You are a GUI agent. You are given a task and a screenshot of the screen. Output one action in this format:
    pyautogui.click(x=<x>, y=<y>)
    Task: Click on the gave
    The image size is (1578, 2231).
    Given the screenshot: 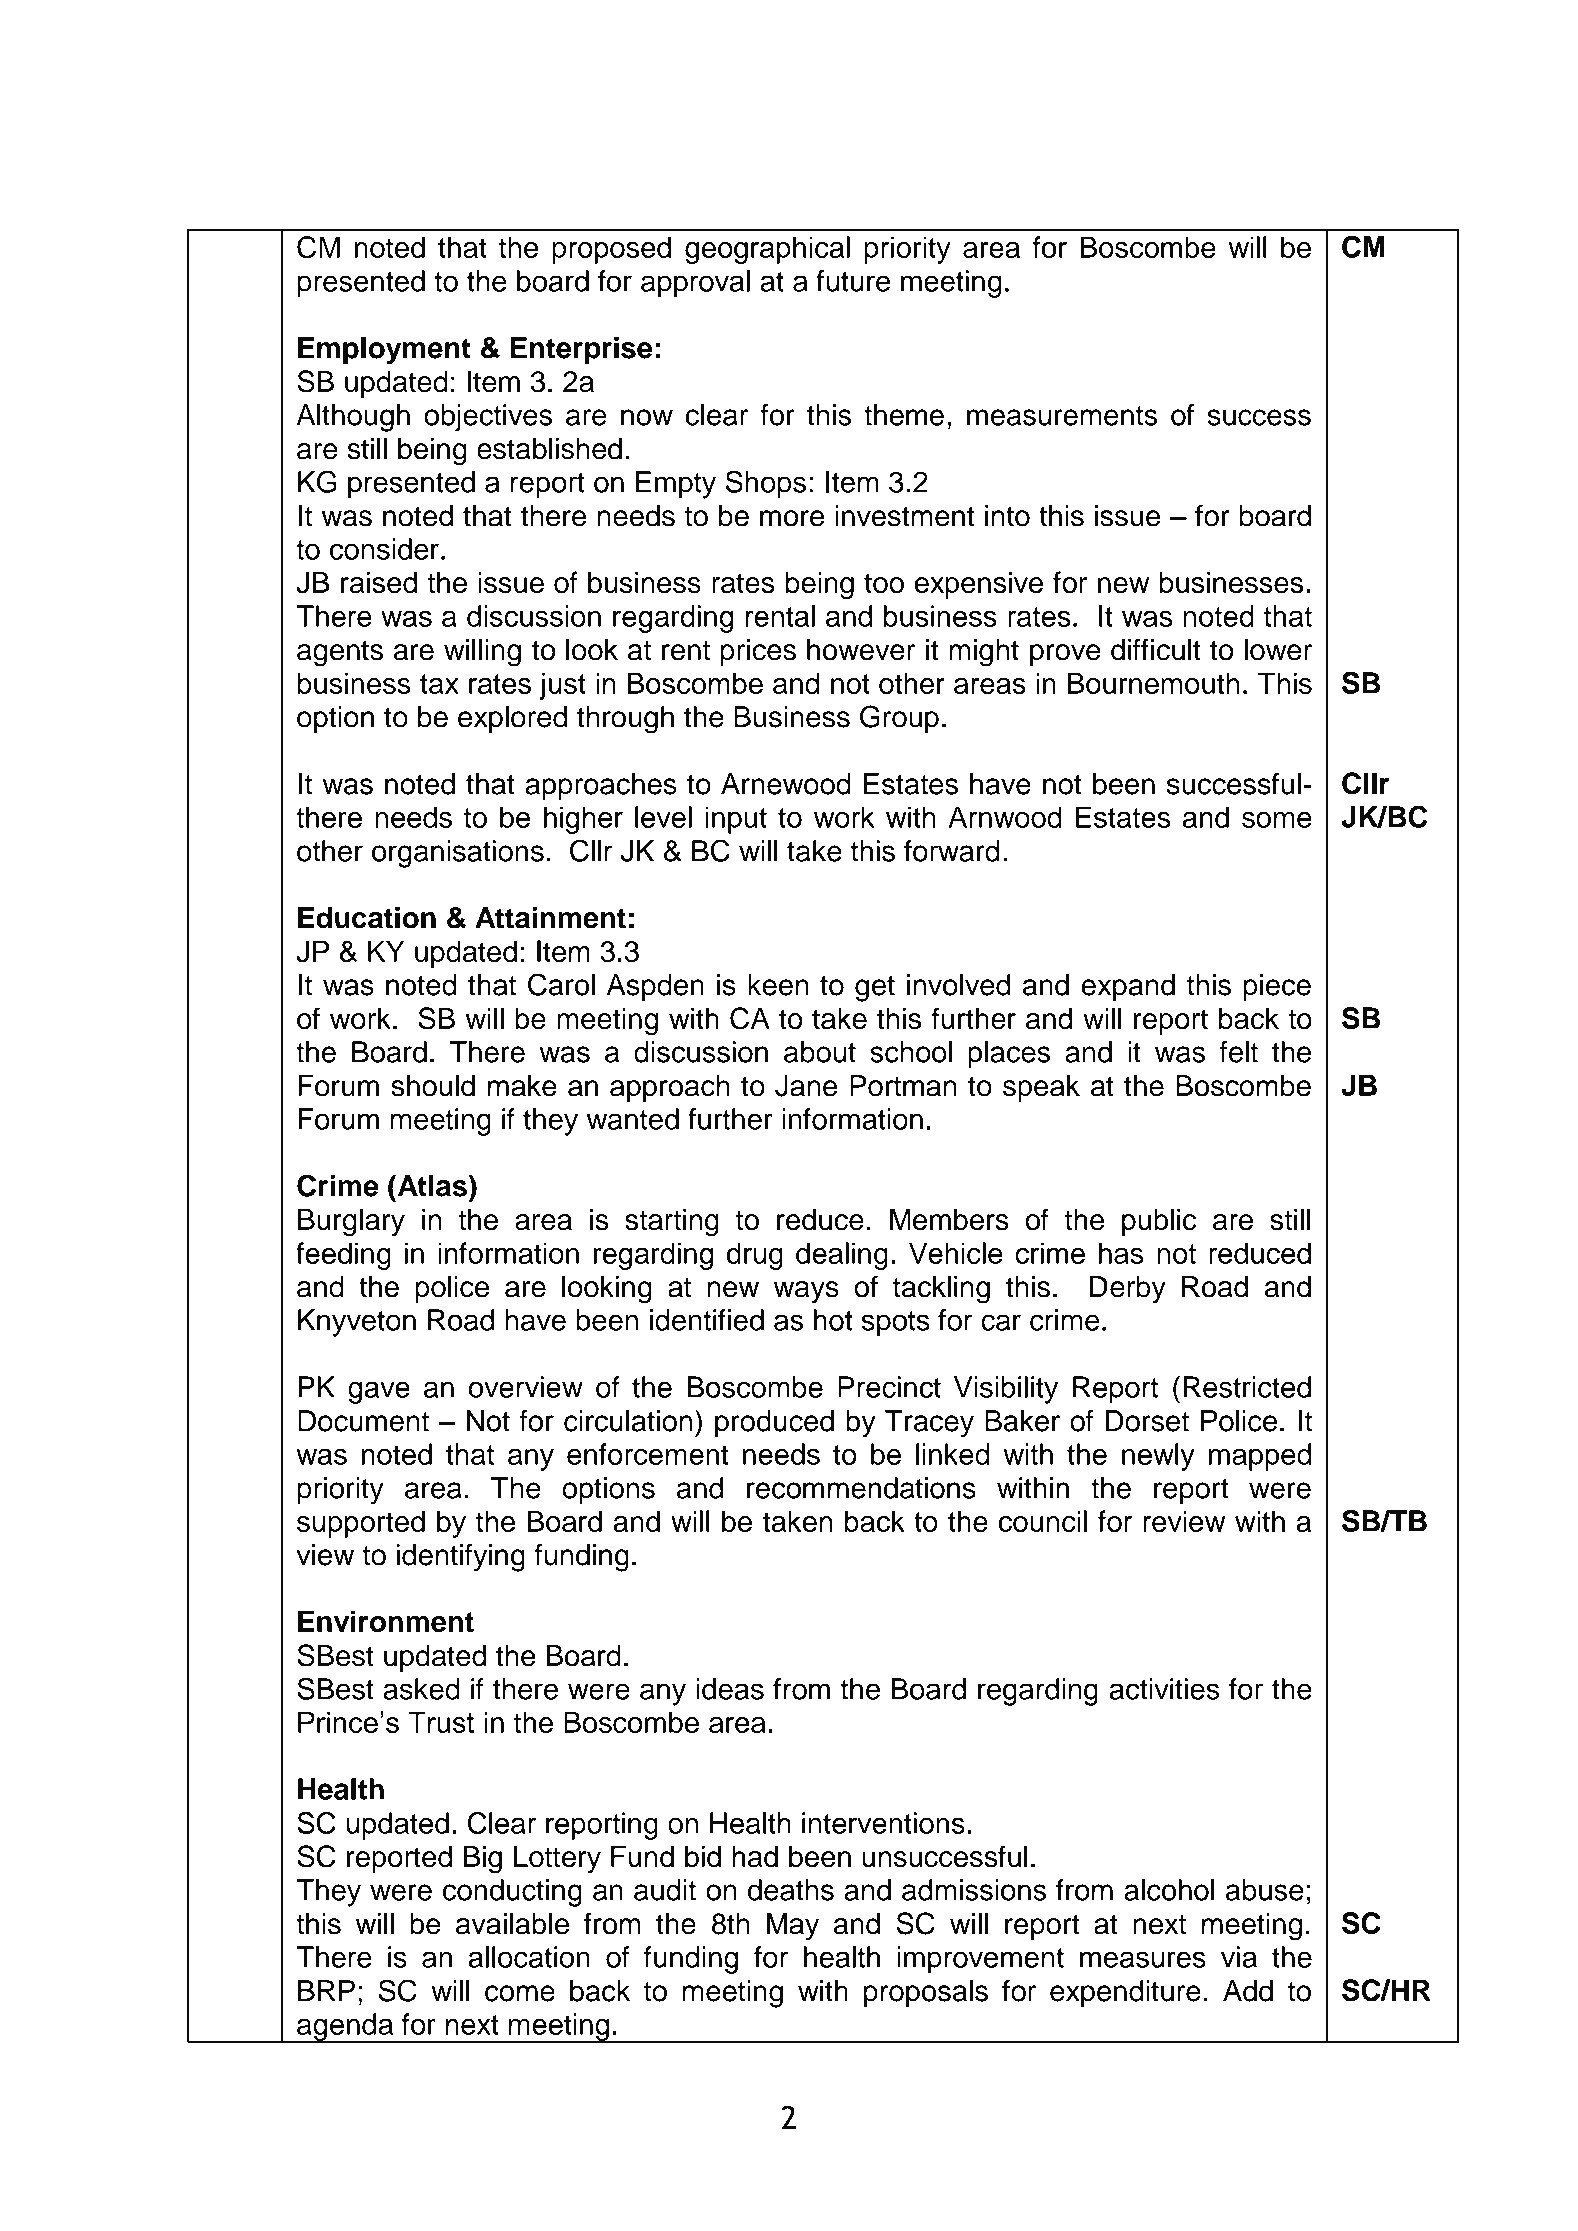 What is the action you would take?
    pyautogui.click(x=379, y=1392)
